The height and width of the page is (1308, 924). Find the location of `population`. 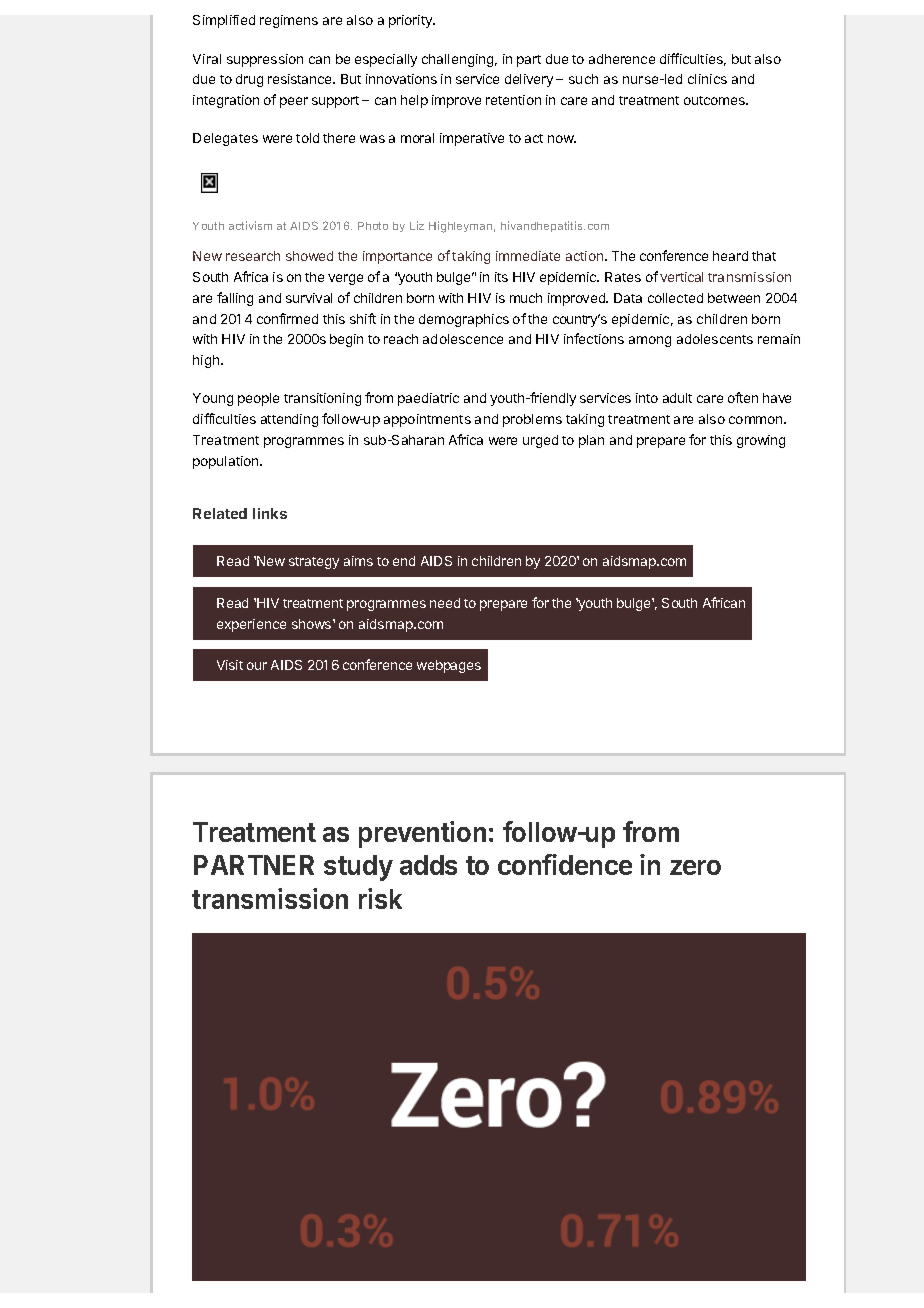

population is located at coordinates (227, 462).
